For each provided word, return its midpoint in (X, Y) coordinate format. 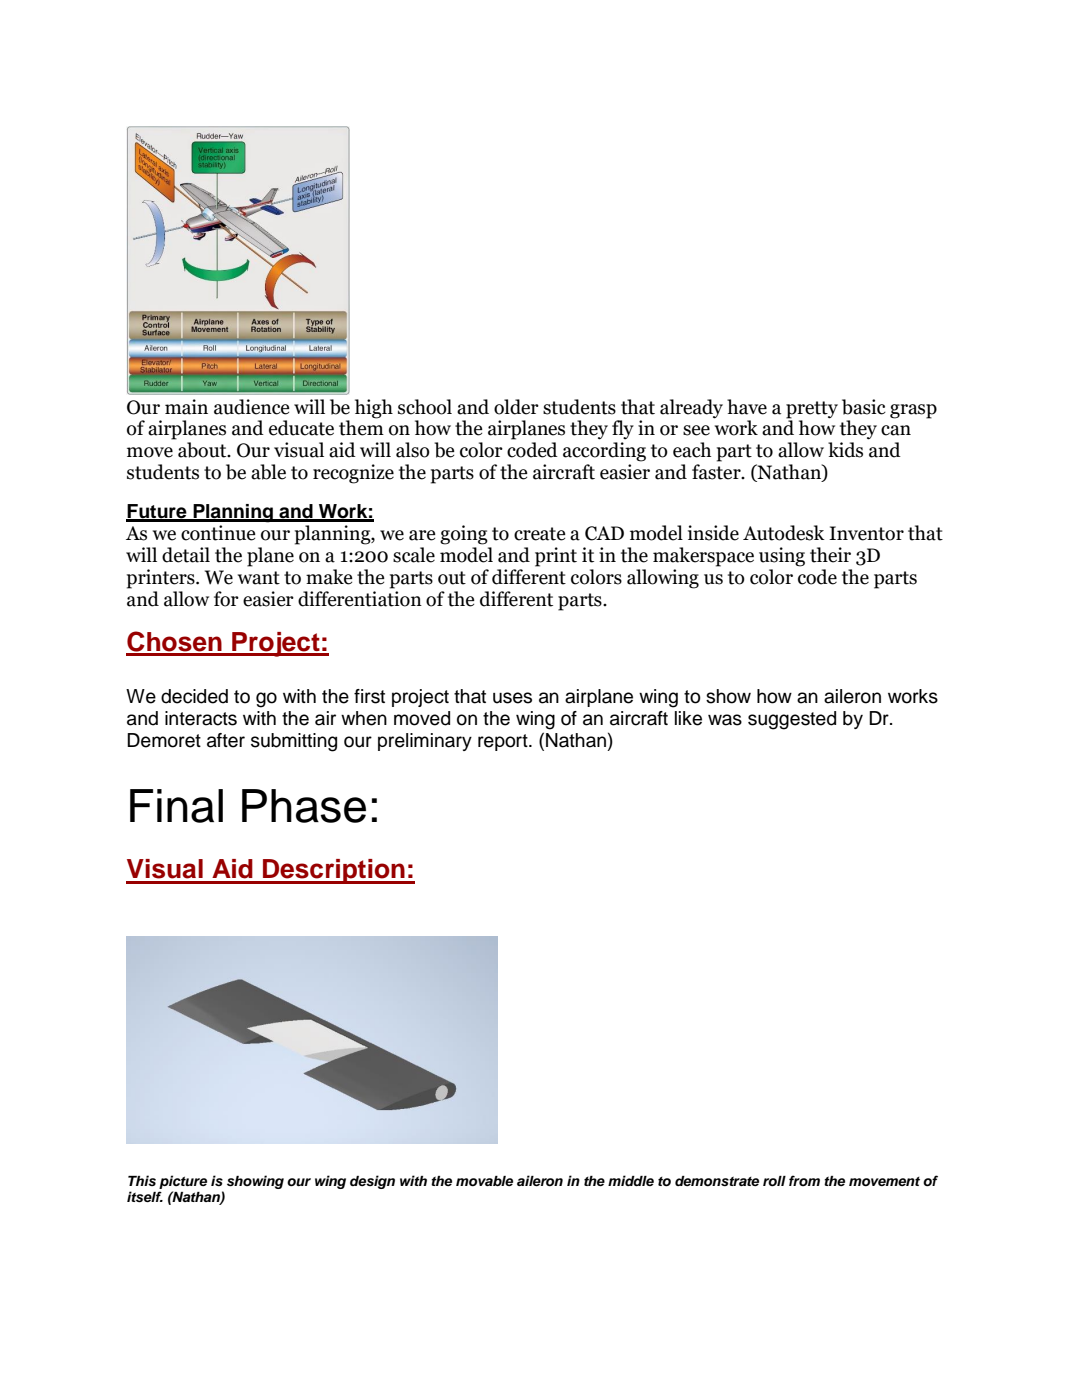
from (804, 1180)
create (540, 534)
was (725, 720)
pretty (812, 410)
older (516, 407)
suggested (792, 720)
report (504, 742)
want (259, 578)
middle (631, 1180)
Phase (304, 806)
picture (183, 1182)
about (203, 450)
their (830, 555)
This (142, 1180)
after (226, 740)
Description (334, 871)
